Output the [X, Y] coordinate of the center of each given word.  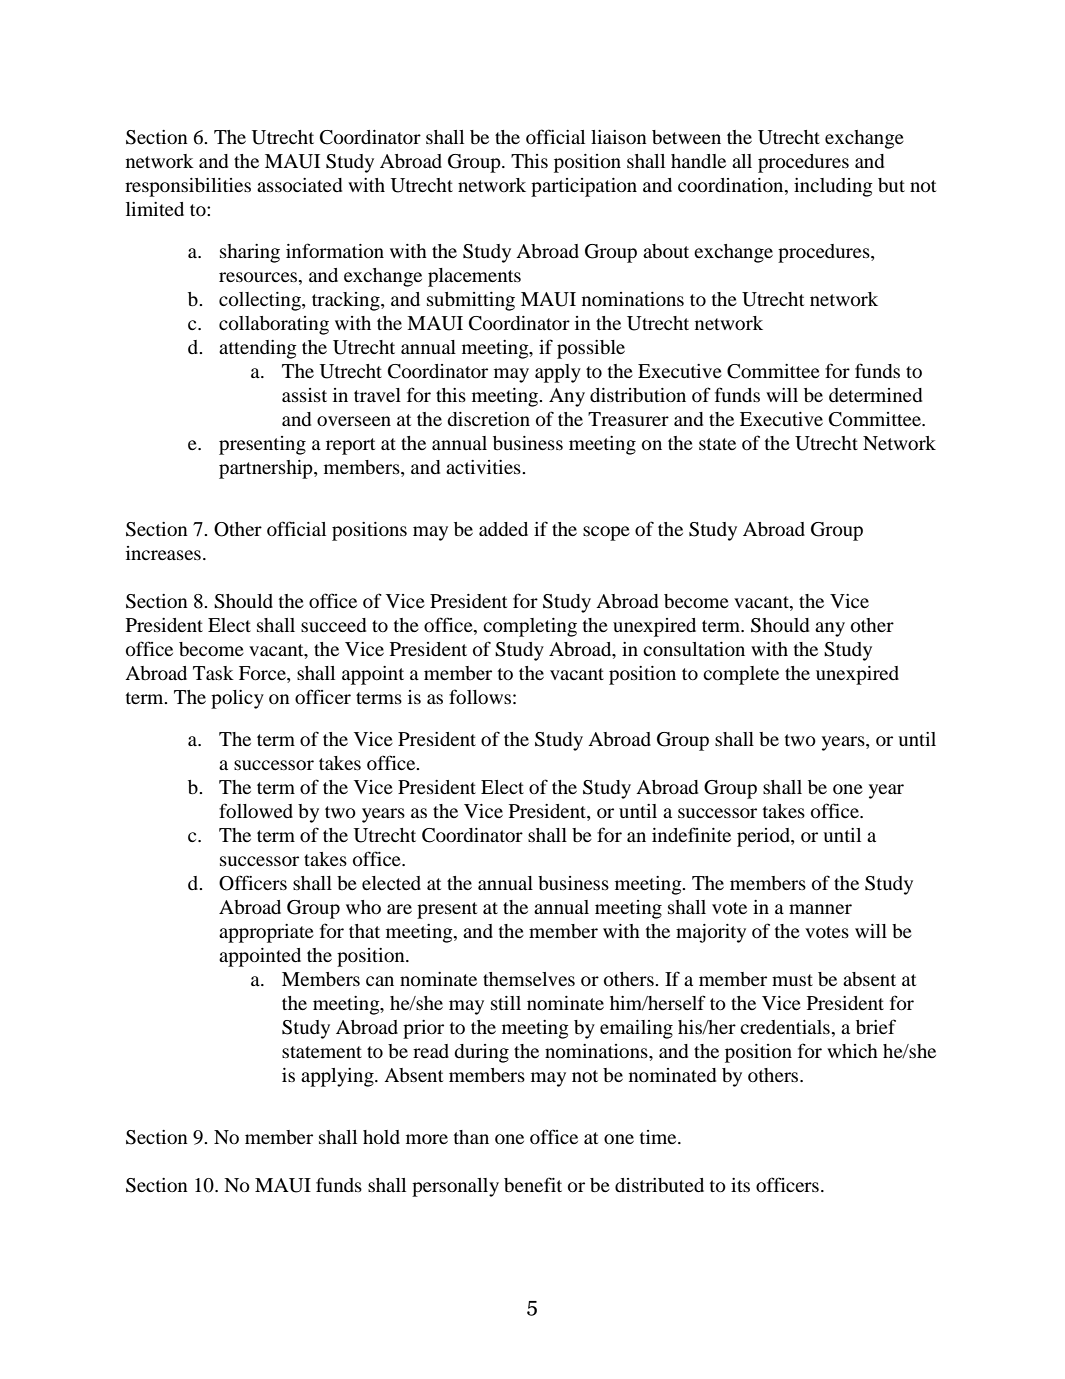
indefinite [691, 834]
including [833, 187]
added [503, 529]
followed [256, 810]
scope [606, 533]
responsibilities [188, 187]
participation [584, 187]
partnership [267, 469]
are [399, 909]
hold [381, 1137]
